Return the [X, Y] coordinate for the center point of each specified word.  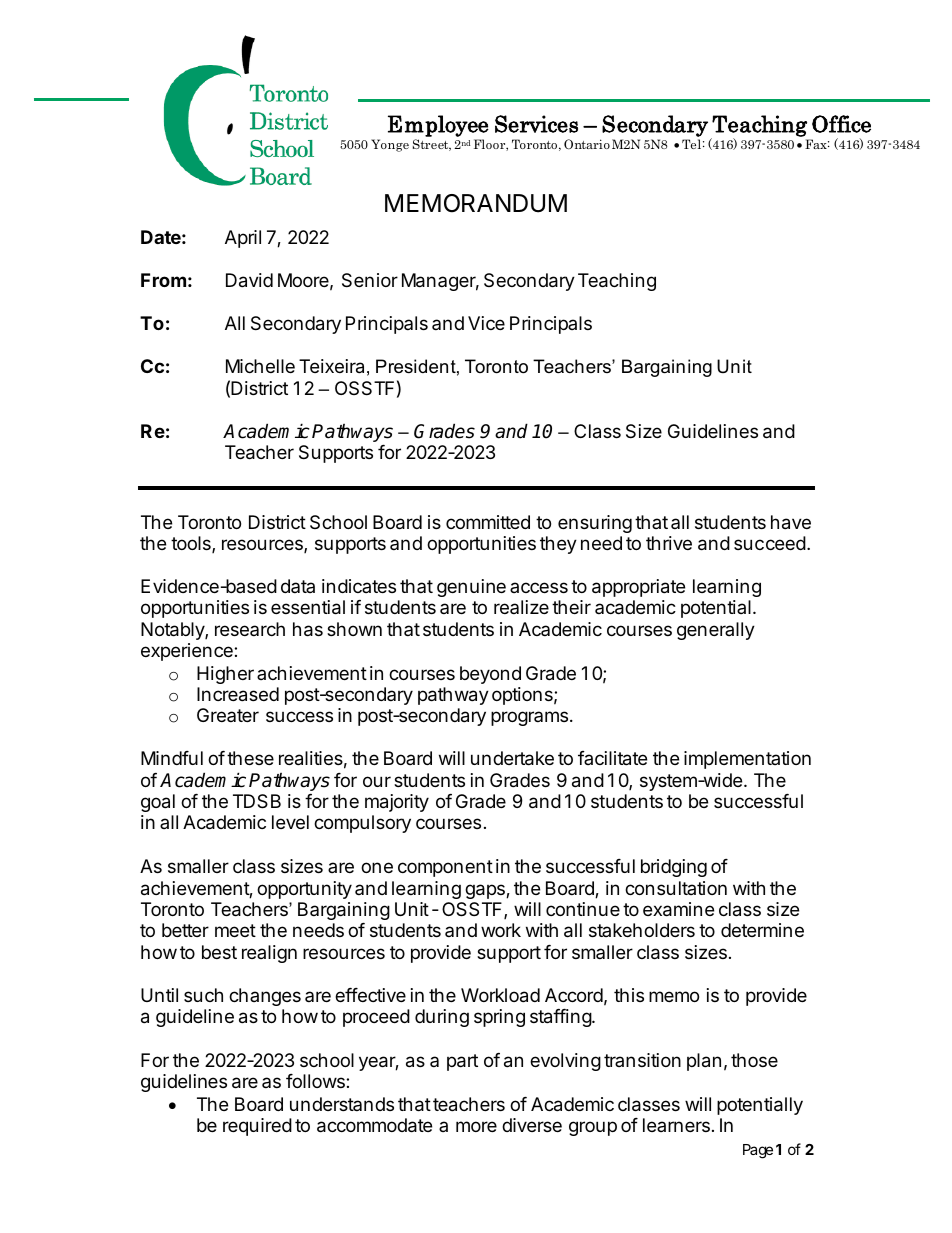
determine [762, 930]
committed [488, 522]
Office [841, 124]
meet [235, 930]
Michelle [260, 366]
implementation [747, 760]
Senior [370, 280]
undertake [512, 758]
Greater [228, 715]
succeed [770, 543]
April [243, 239]
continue [583, 909]
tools [192, 544]
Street [432, 145]
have [791, 522]
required [257, 1127]
